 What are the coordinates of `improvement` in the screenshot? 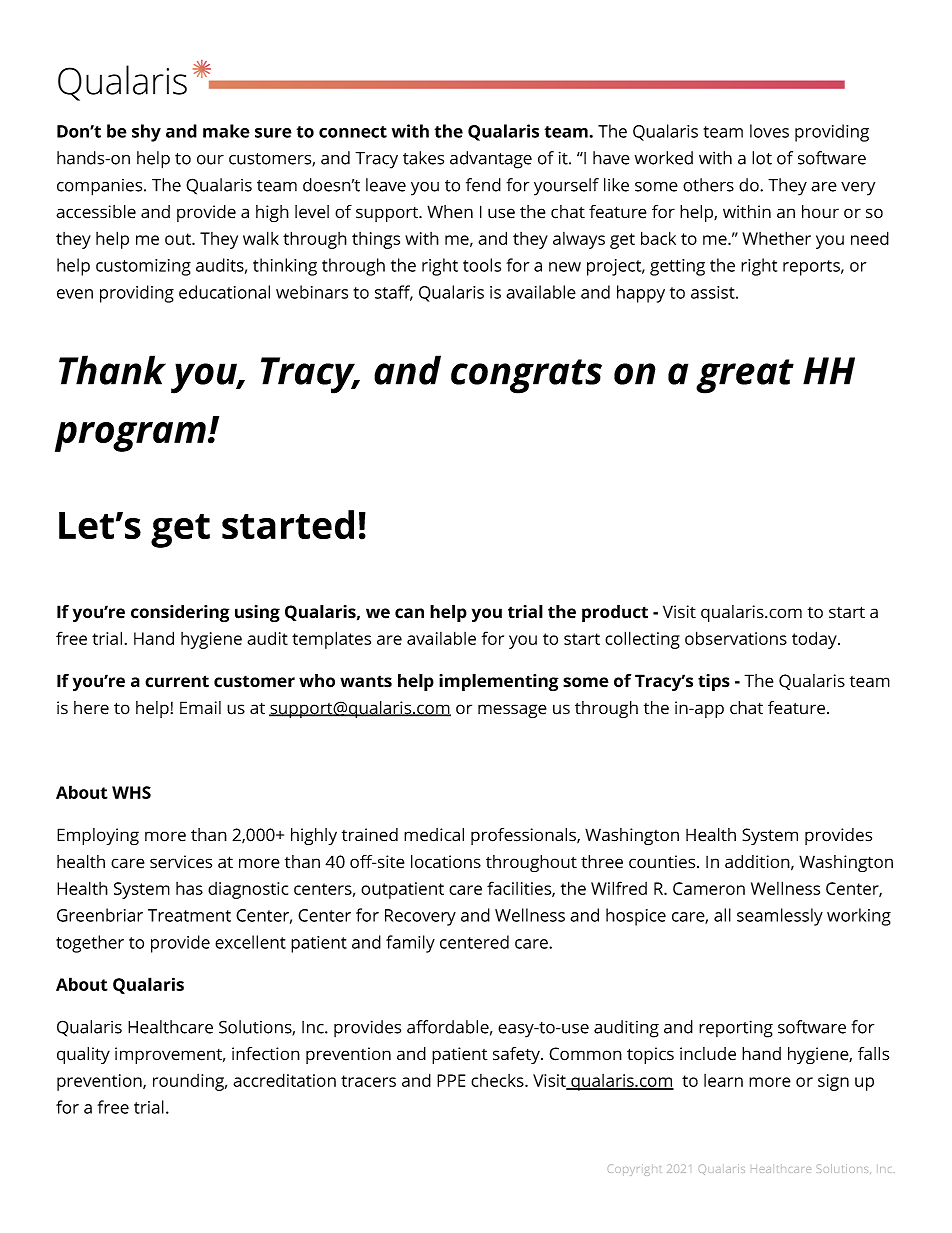 It's located at (170, 1055).
